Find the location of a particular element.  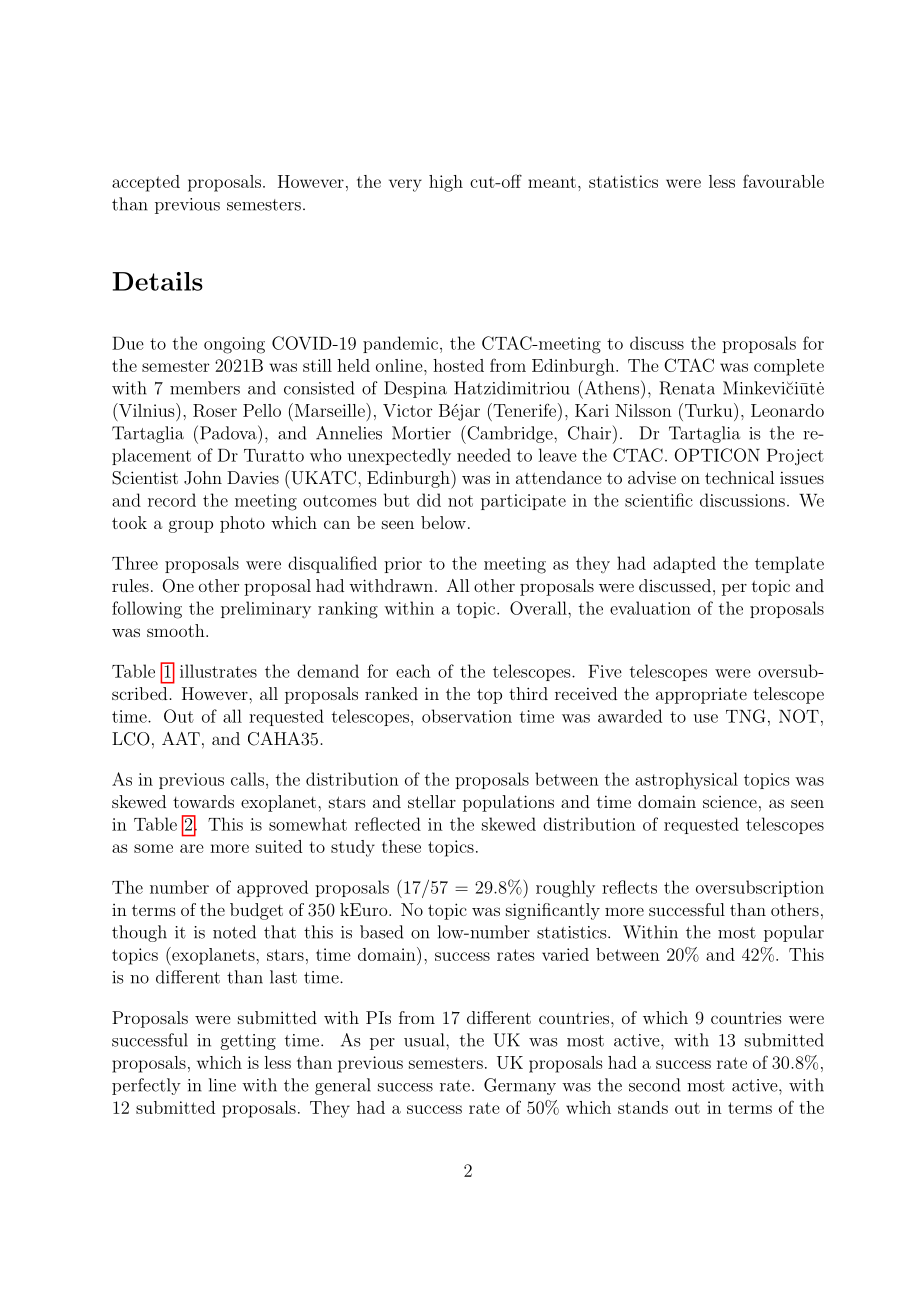

each is located at coordinates (413, 671).
